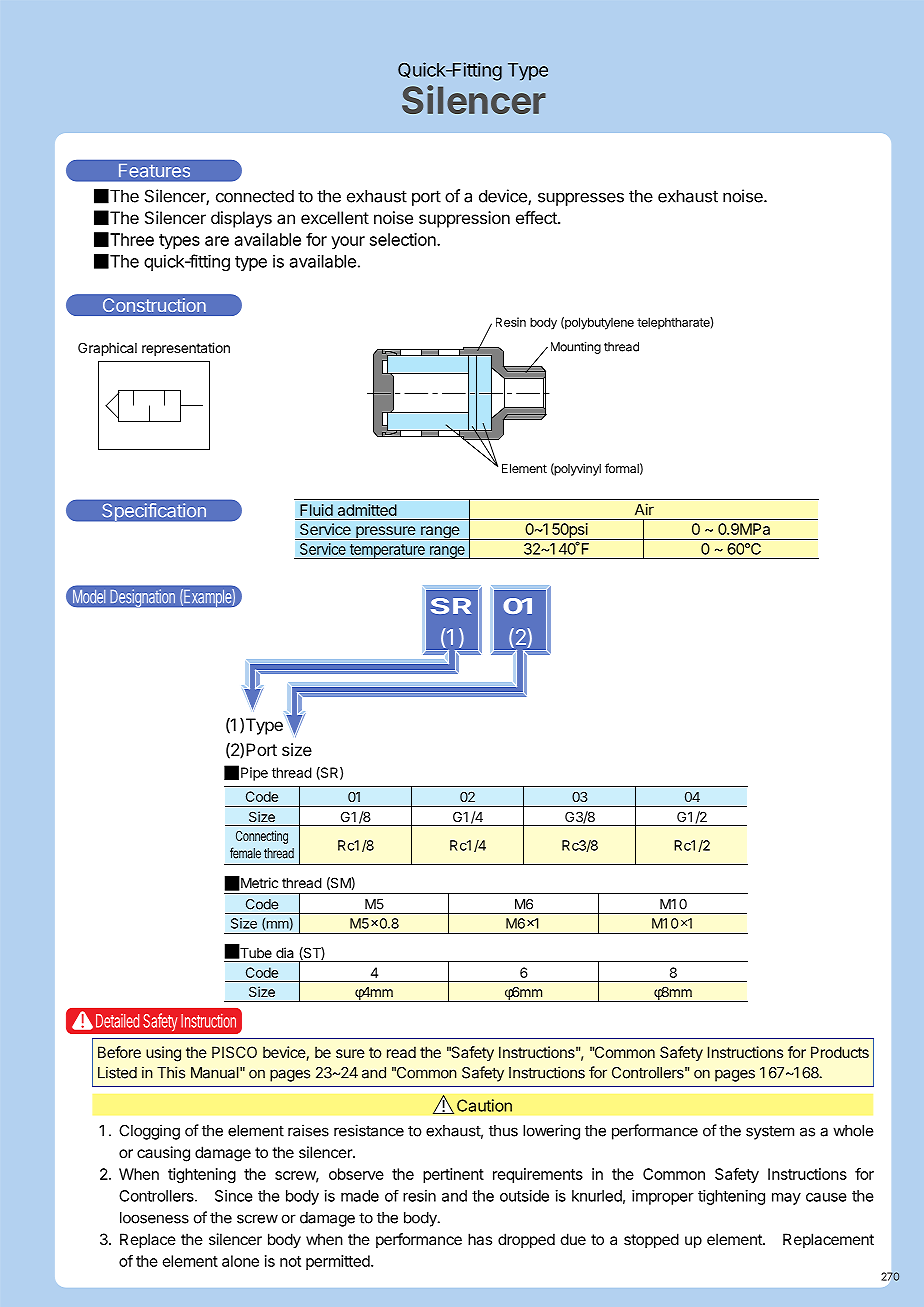 The image size is (924, 1307). I want to click on Pipe, so click(254, 774).
